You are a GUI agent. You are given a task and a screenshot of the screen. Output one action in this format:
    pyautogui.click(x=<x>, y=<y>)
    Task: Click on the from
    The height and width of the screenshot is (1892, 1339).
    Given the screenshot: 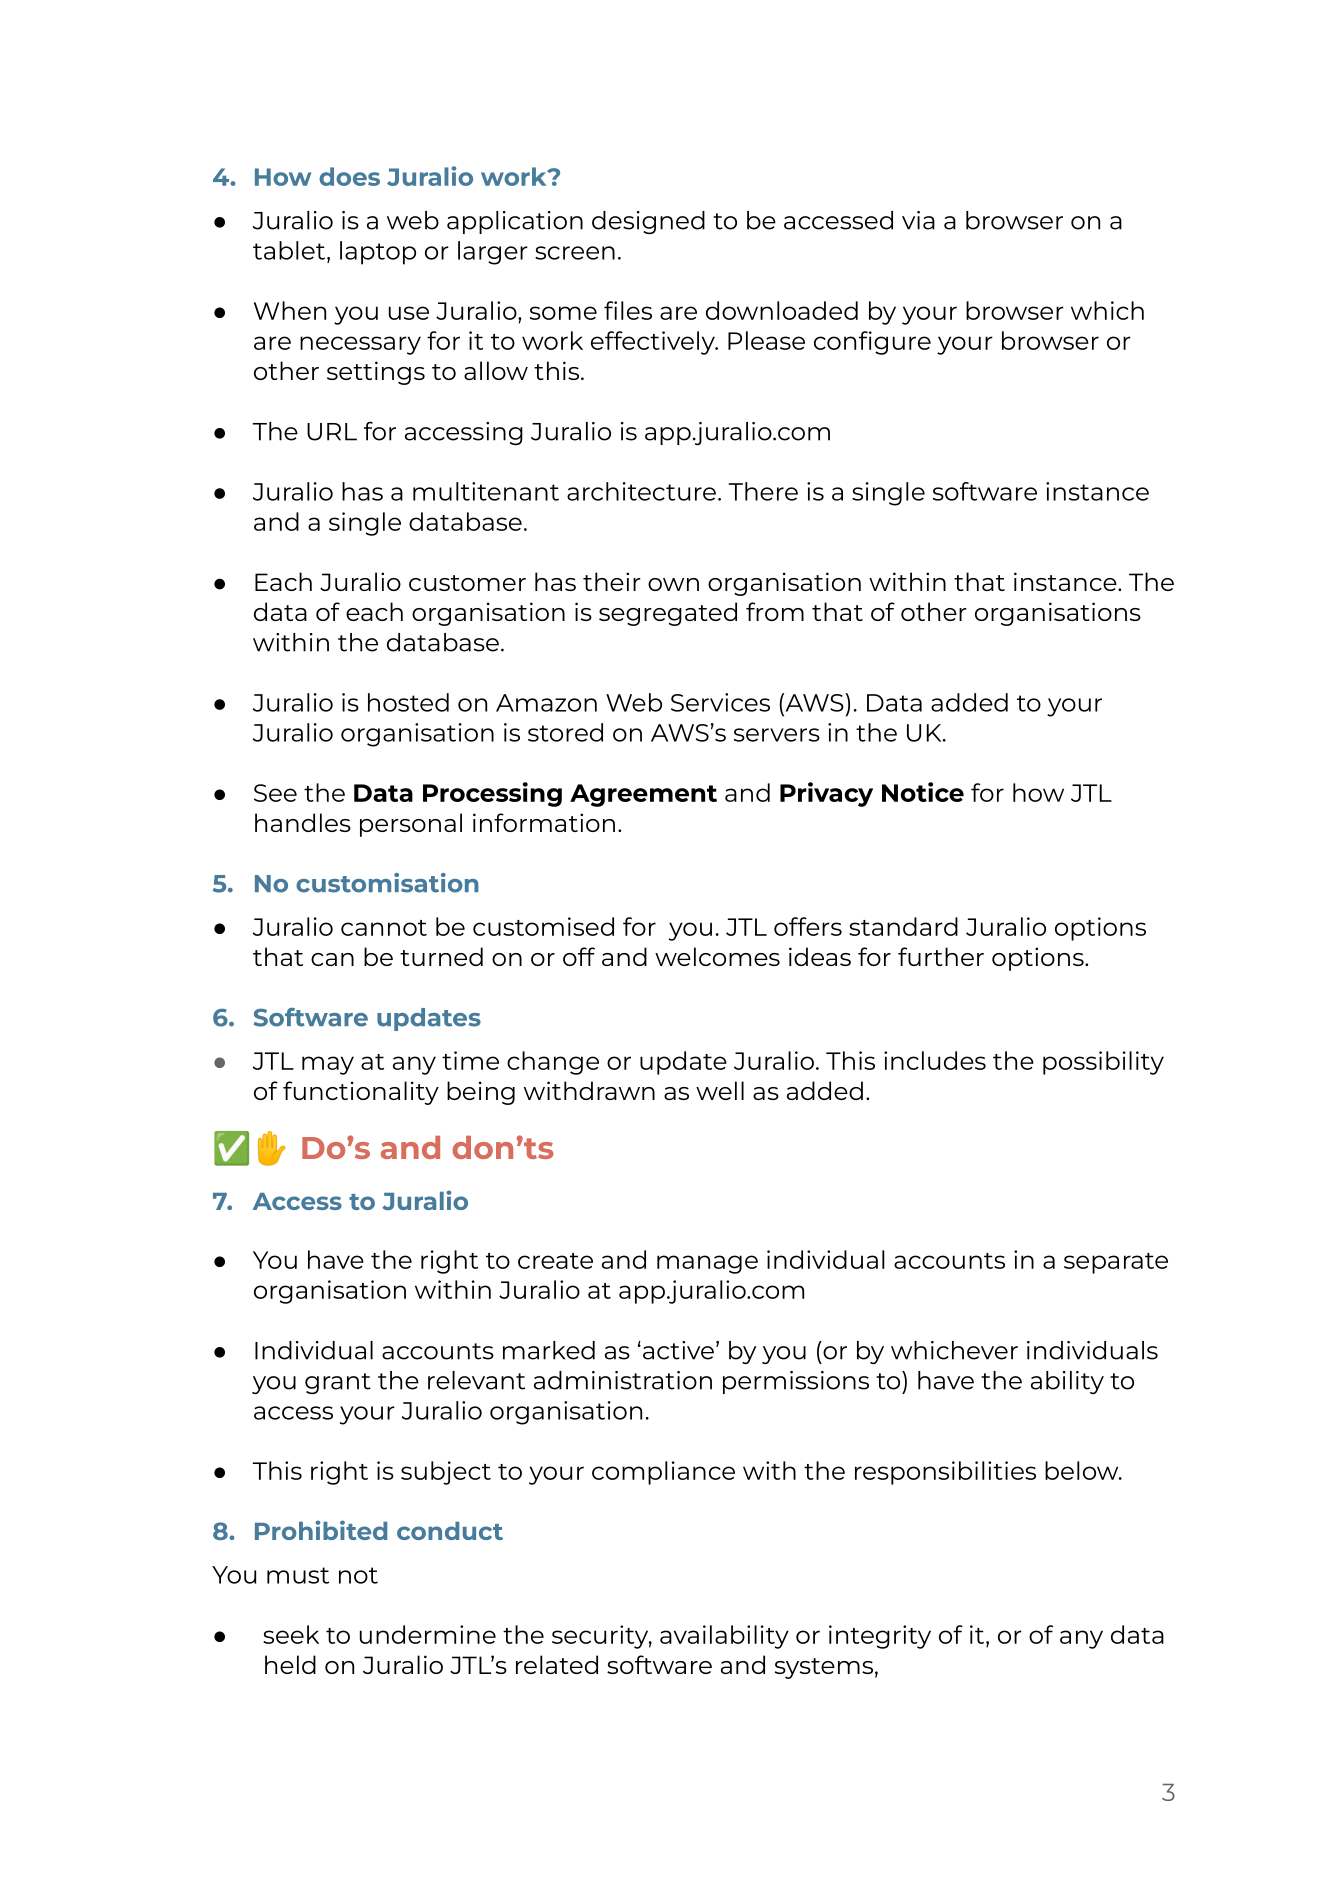 What is the action you would take?
    pyautogui.click(x=775, y=611)
